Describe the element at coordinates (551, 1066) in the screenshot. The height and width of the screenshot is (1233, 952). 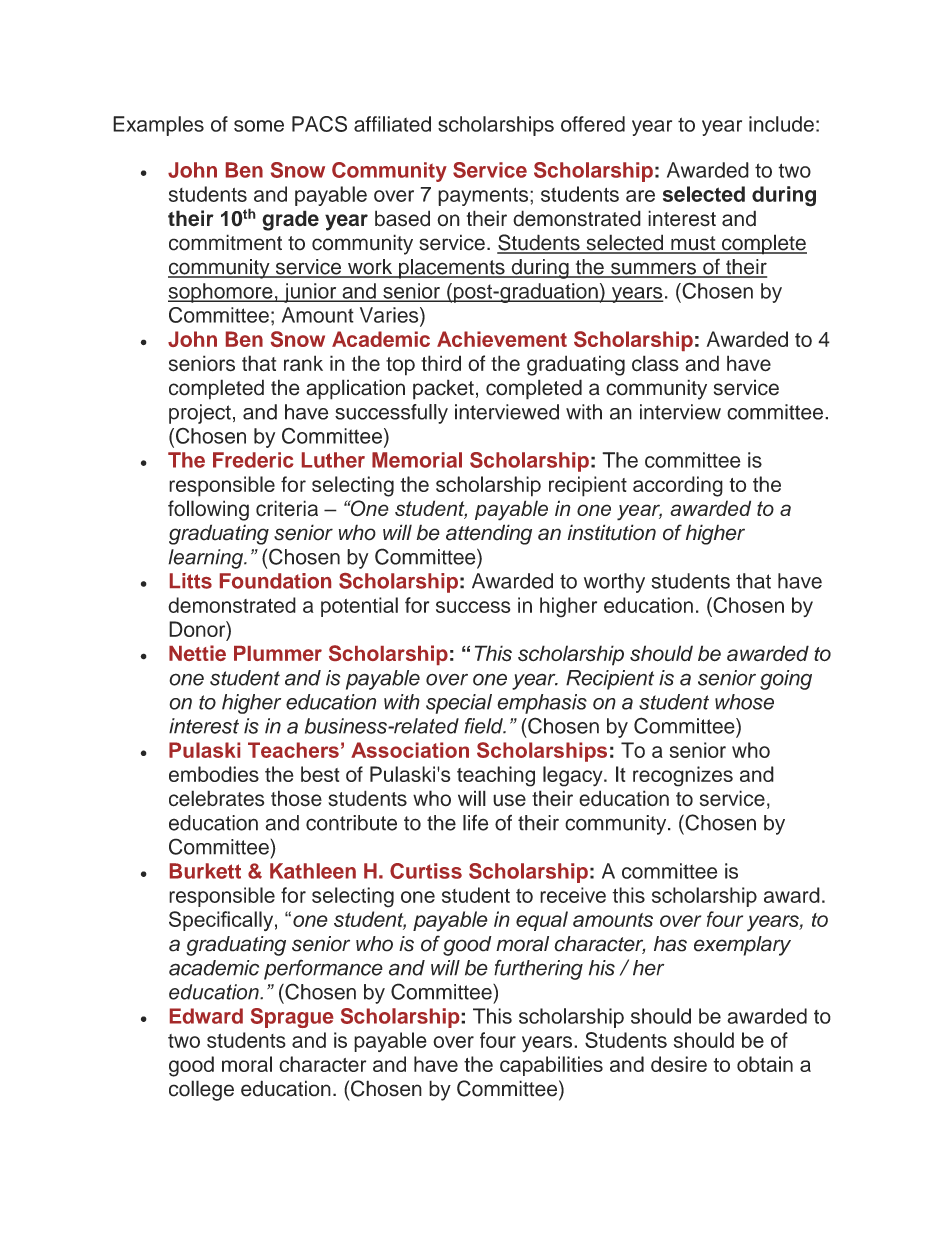
I see `capabilities` at that location.
